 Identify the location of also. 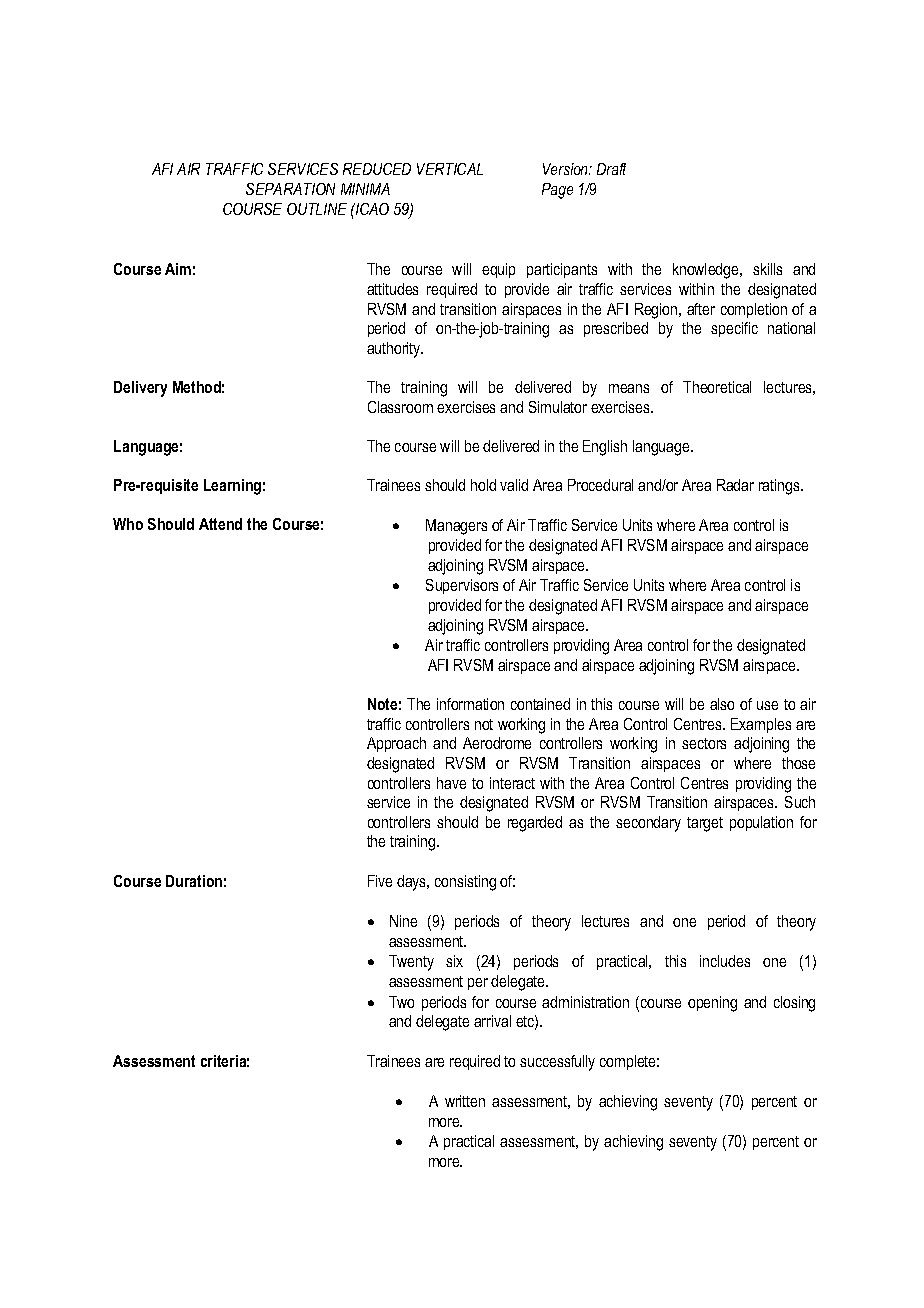
(722, 704).
